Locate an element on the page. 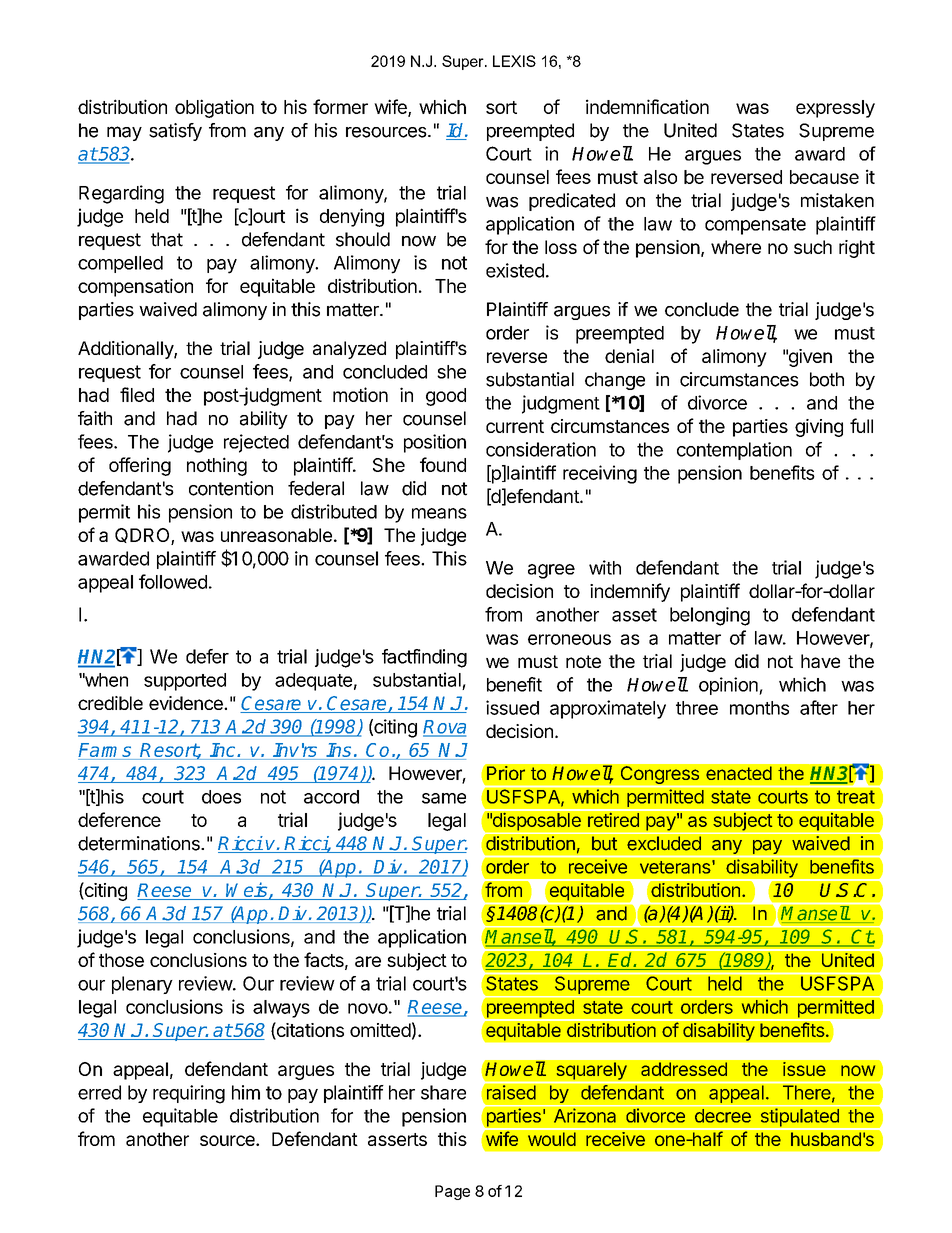 The width and height of the image is (952, 1233). expressly is located at coordinates (835, 109).
